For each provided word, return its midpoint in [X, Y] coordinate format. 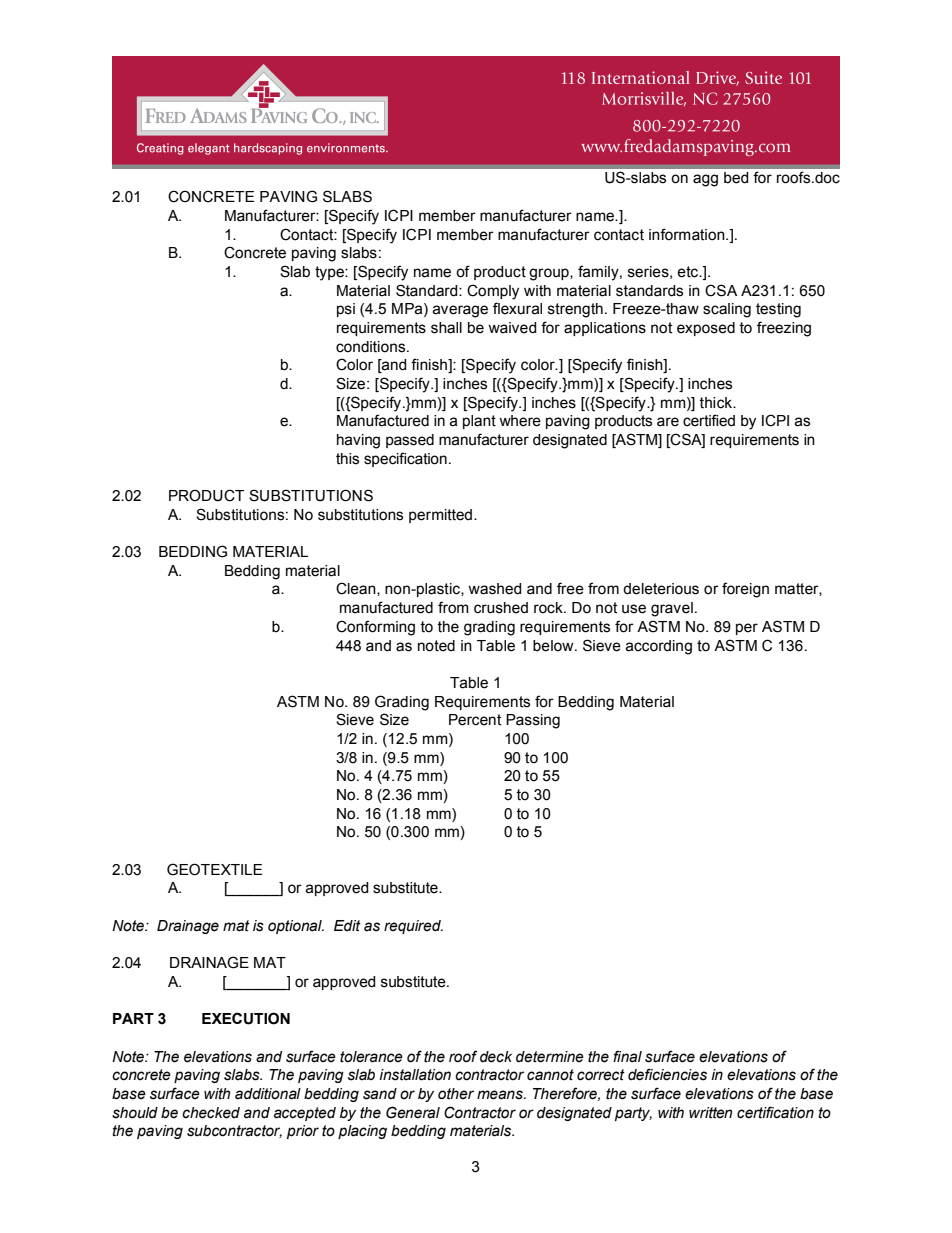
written [710, 1113]
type [330, 273]
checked [211, 1113]
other [456, 1094]
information [688, 234]
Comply [493, 292]
